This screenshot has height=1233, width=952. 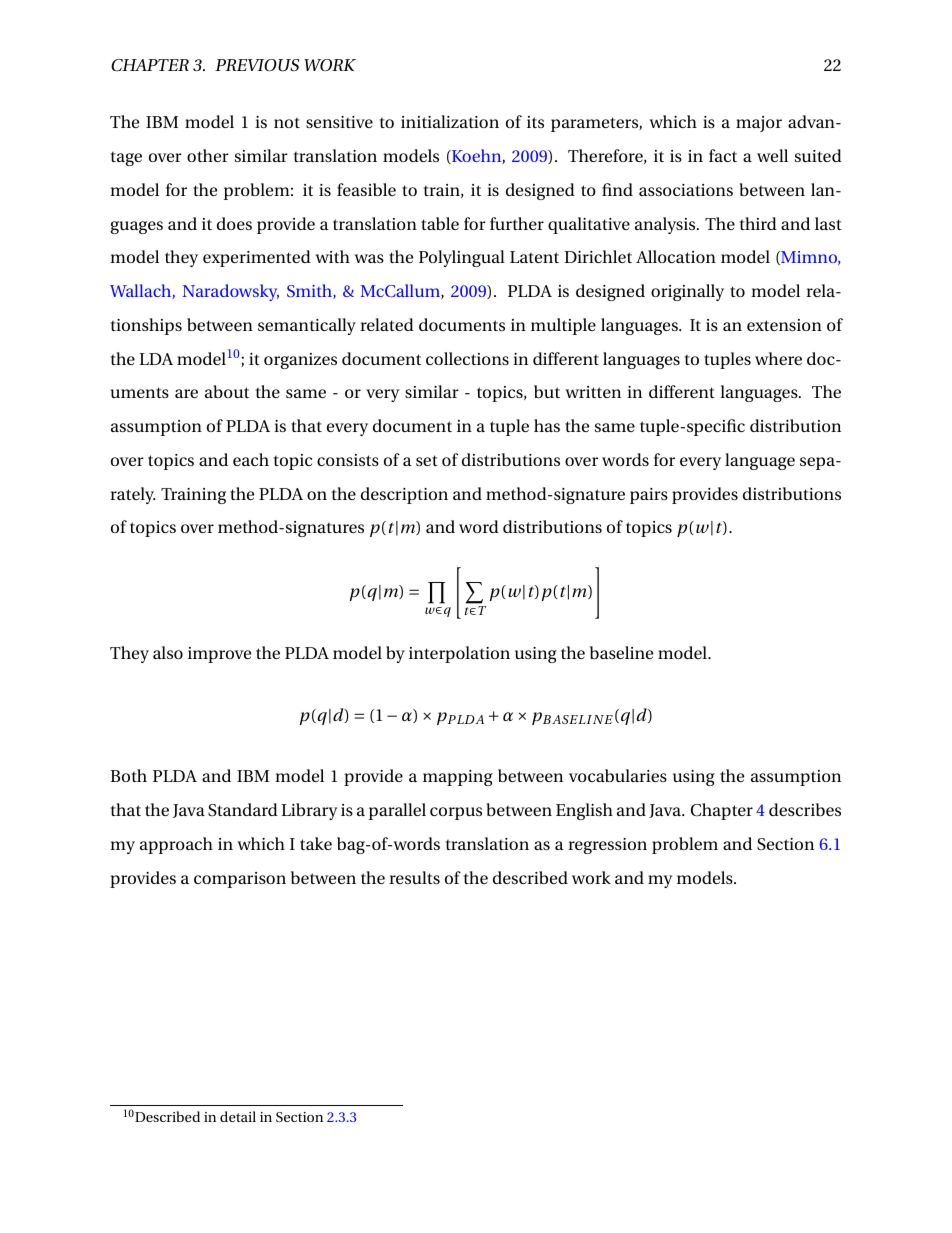 What do you see at coordinates (450, 121) in the screenshot?
I see `initialization` at bounding box center [450, 121].
